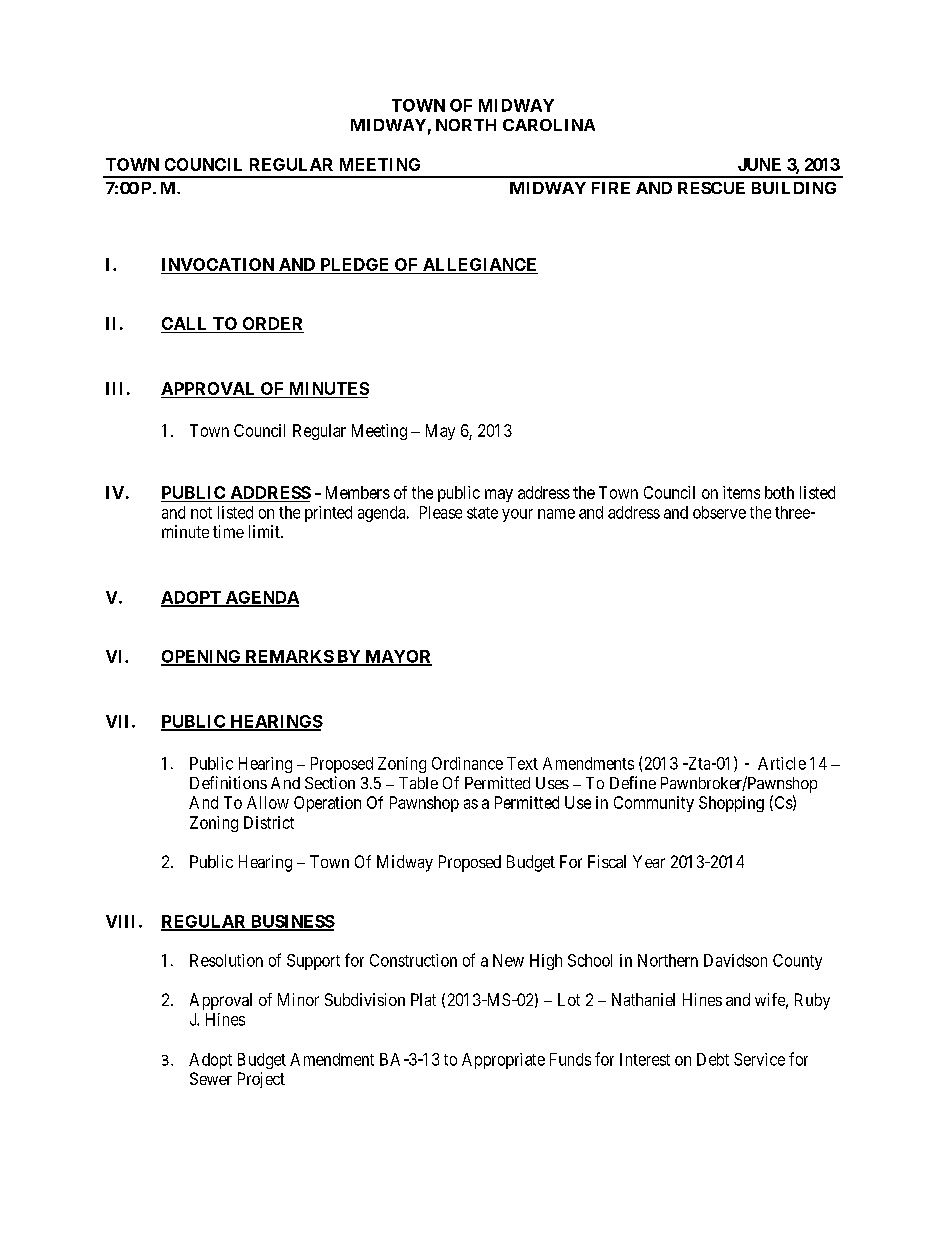 The image size is (952, 1233). Describe the element at coordinates (479, 266) in the image. I see `ALLEGIANCE` at that location.
